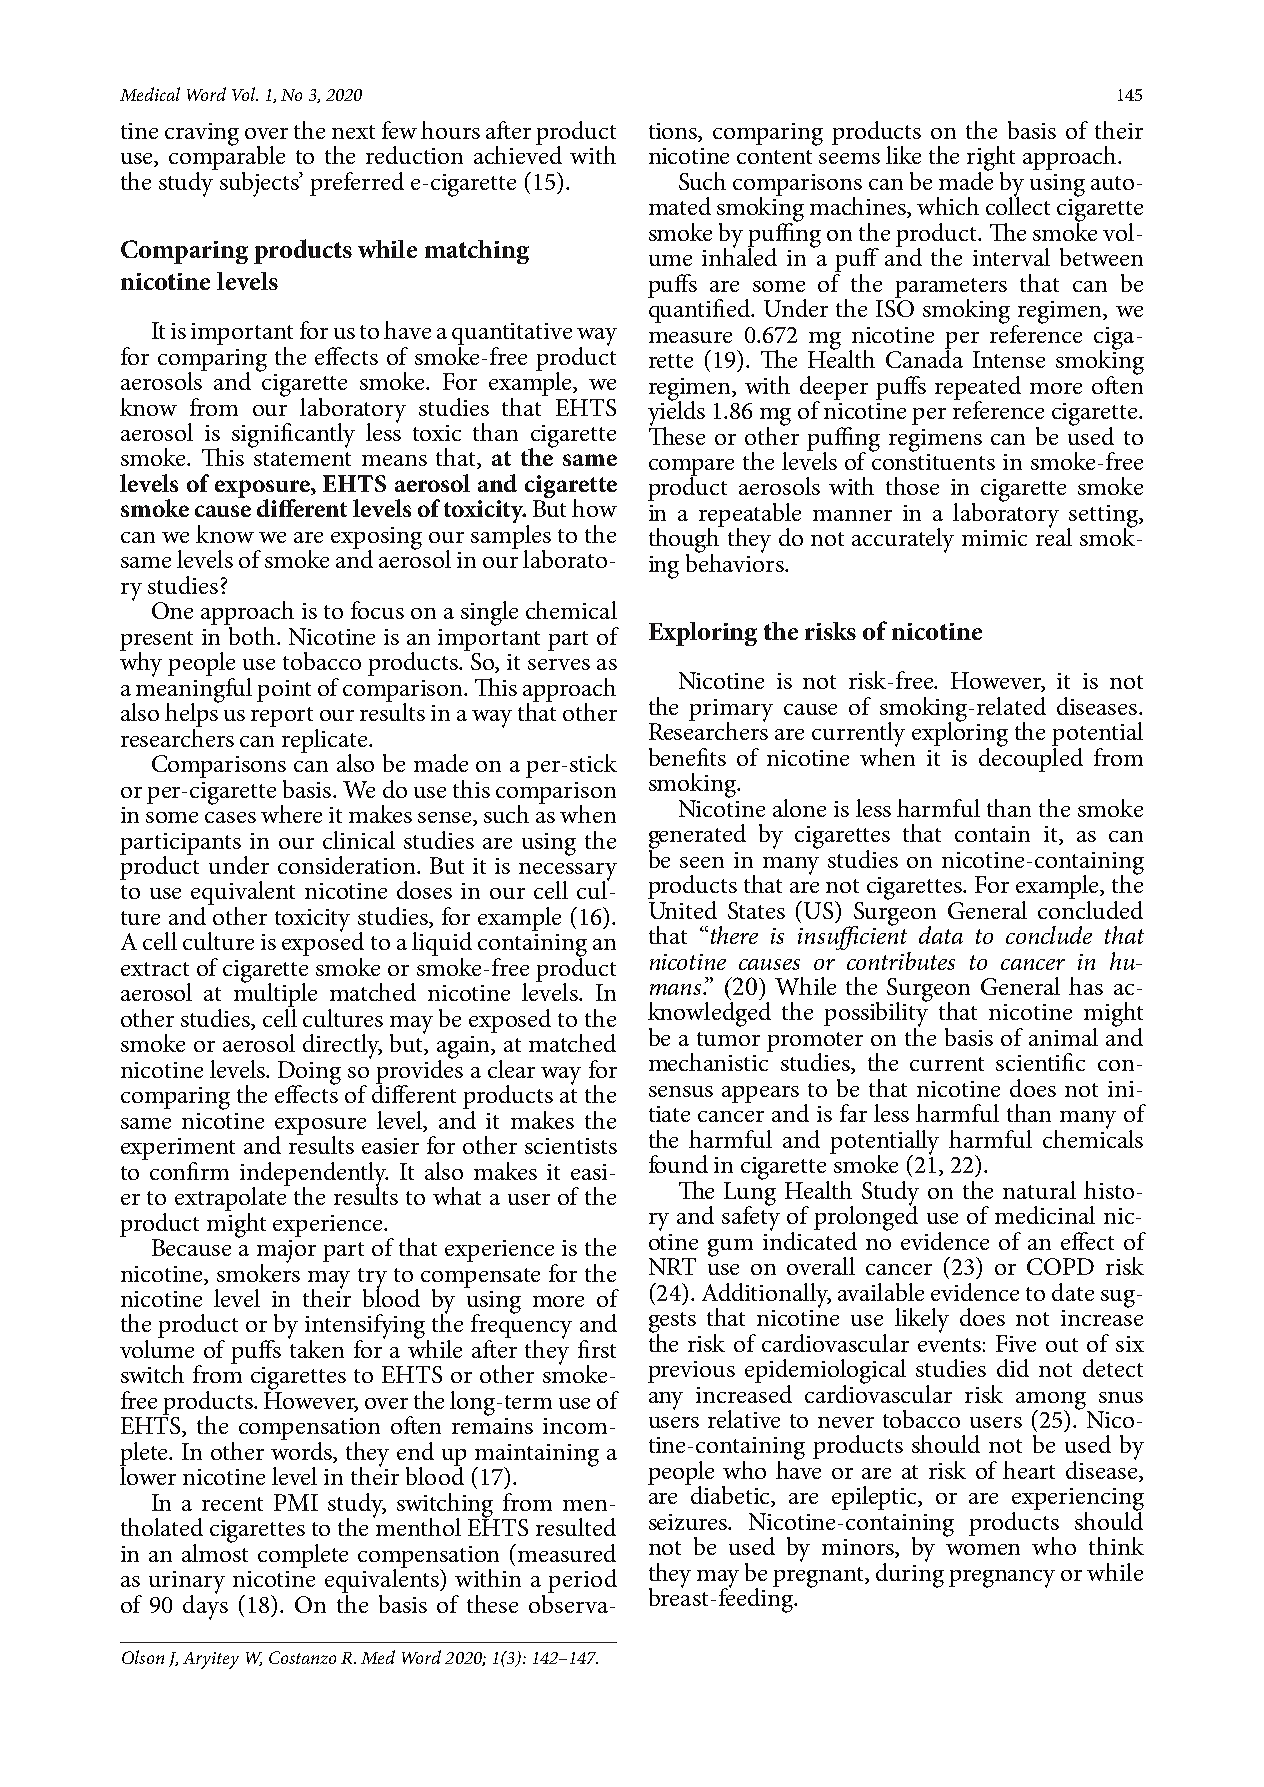 This image has height=1787, width=1264. What do you see at coordinates (227, 158) in the image?
I see `comparable` at bounding box center [227, 158].
